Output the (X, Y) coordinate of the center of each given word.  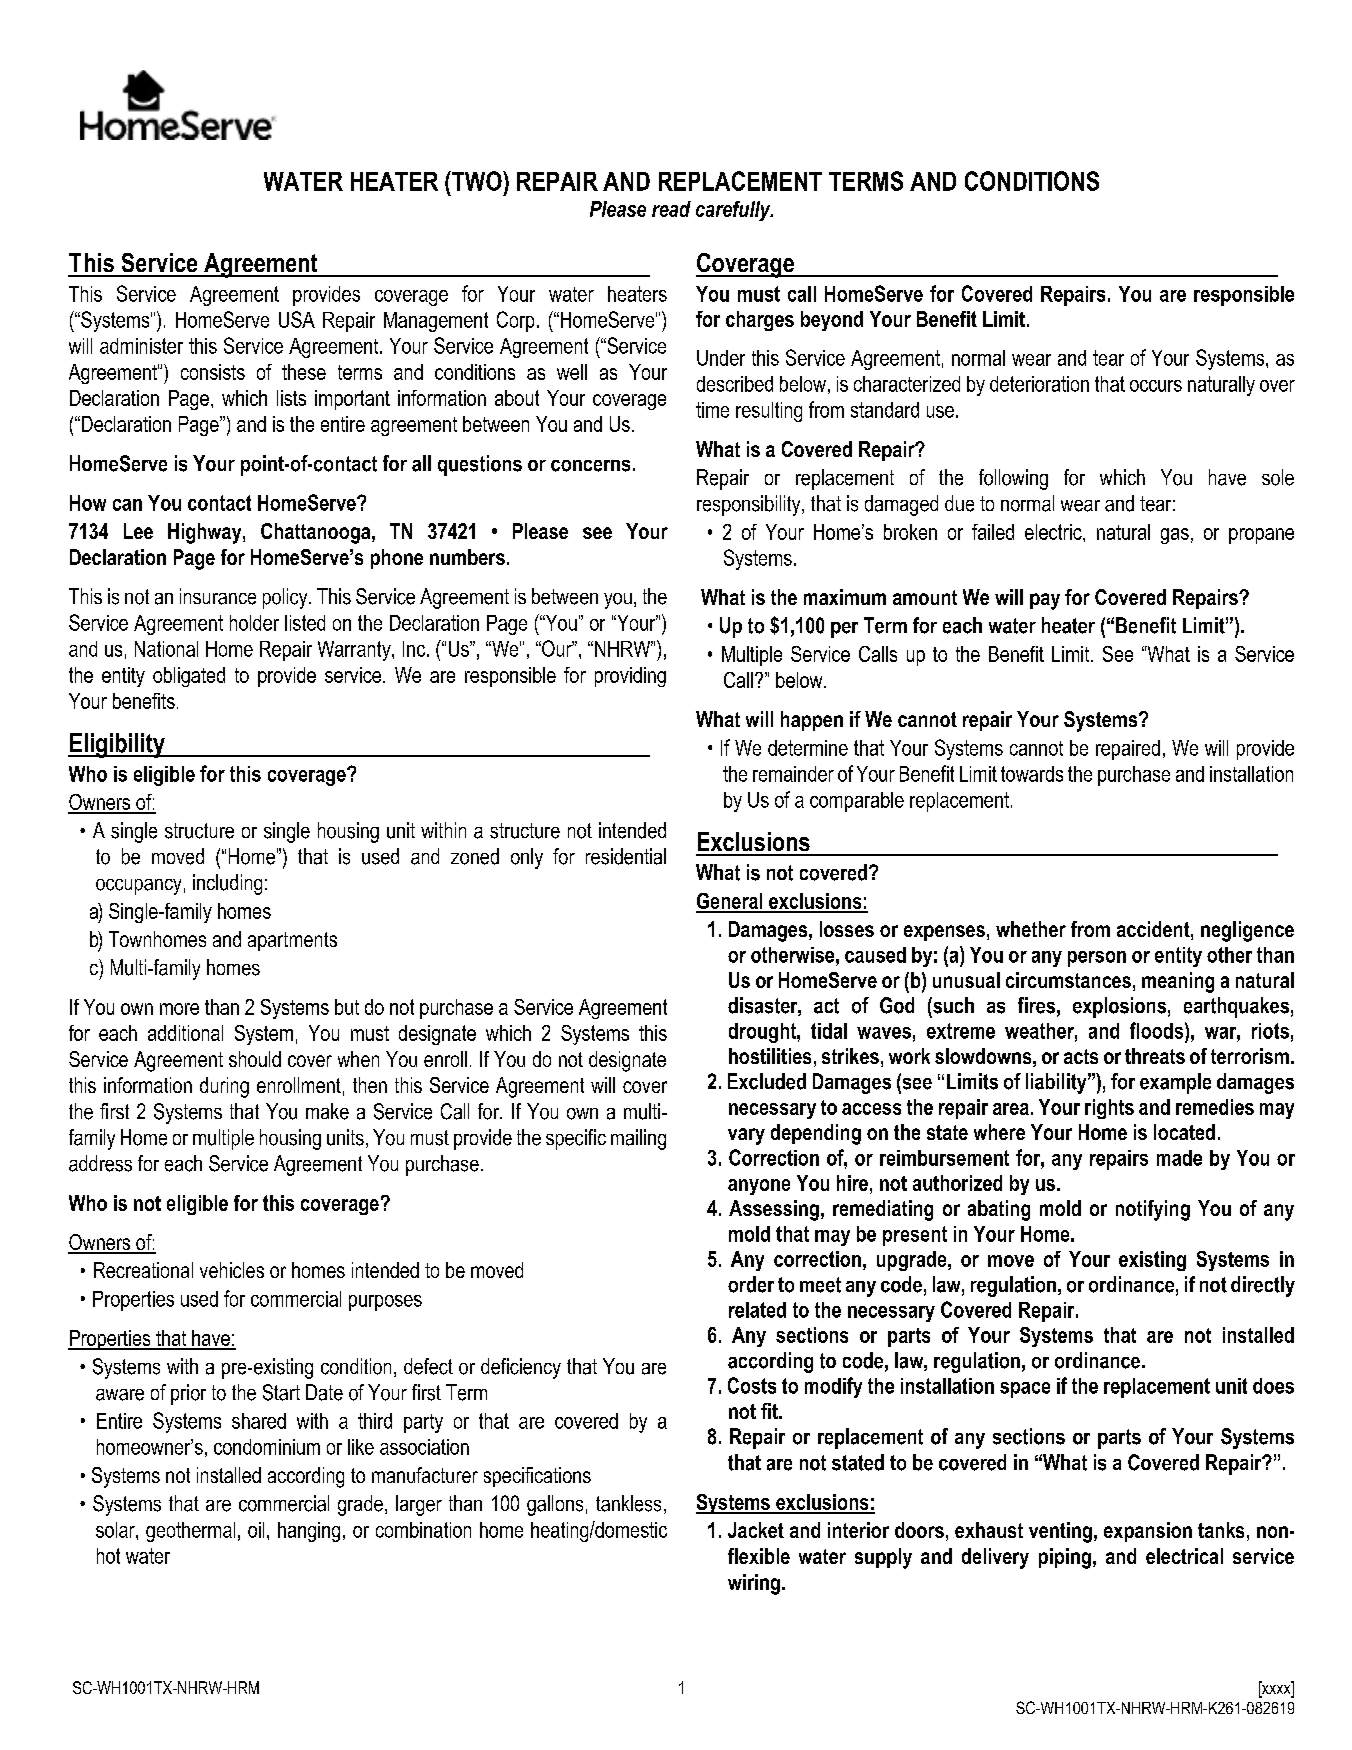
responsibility (750, 505)
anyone (759, 1187)
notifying (1153, 1210)
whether (1031, 929)
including (227, 884)
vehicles (232, 1270)
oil (256, 1530)
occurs (1156, 386)
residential (626, 856)
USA (297, 319)
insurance (218, 596)
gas (1175, 536)
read (671, 209)
